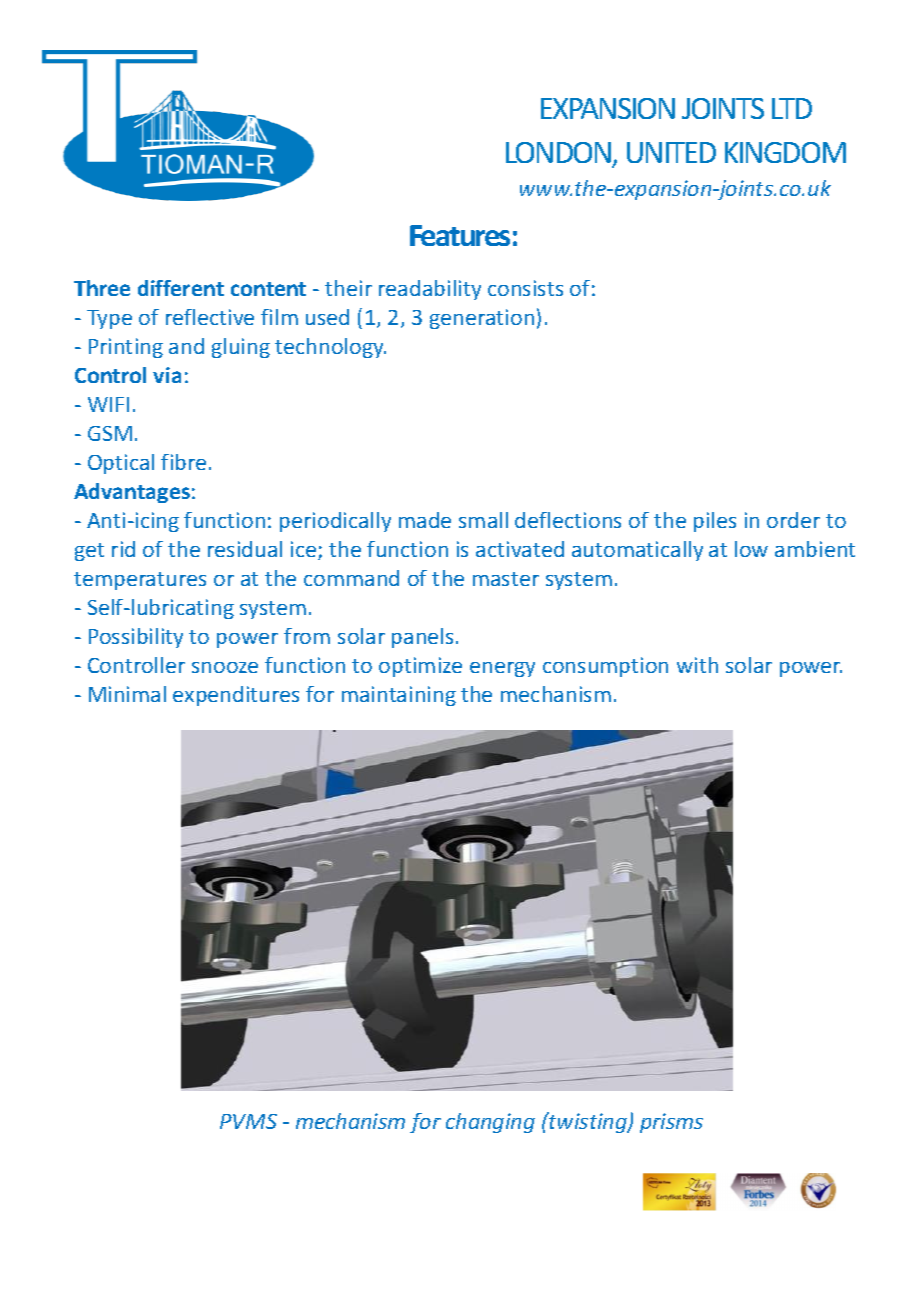 This screenshot has height=1297, width=924. What do you see at coordinates (181, 288) in the screenshot?
I see `different` at bounding box center [181, 288].
